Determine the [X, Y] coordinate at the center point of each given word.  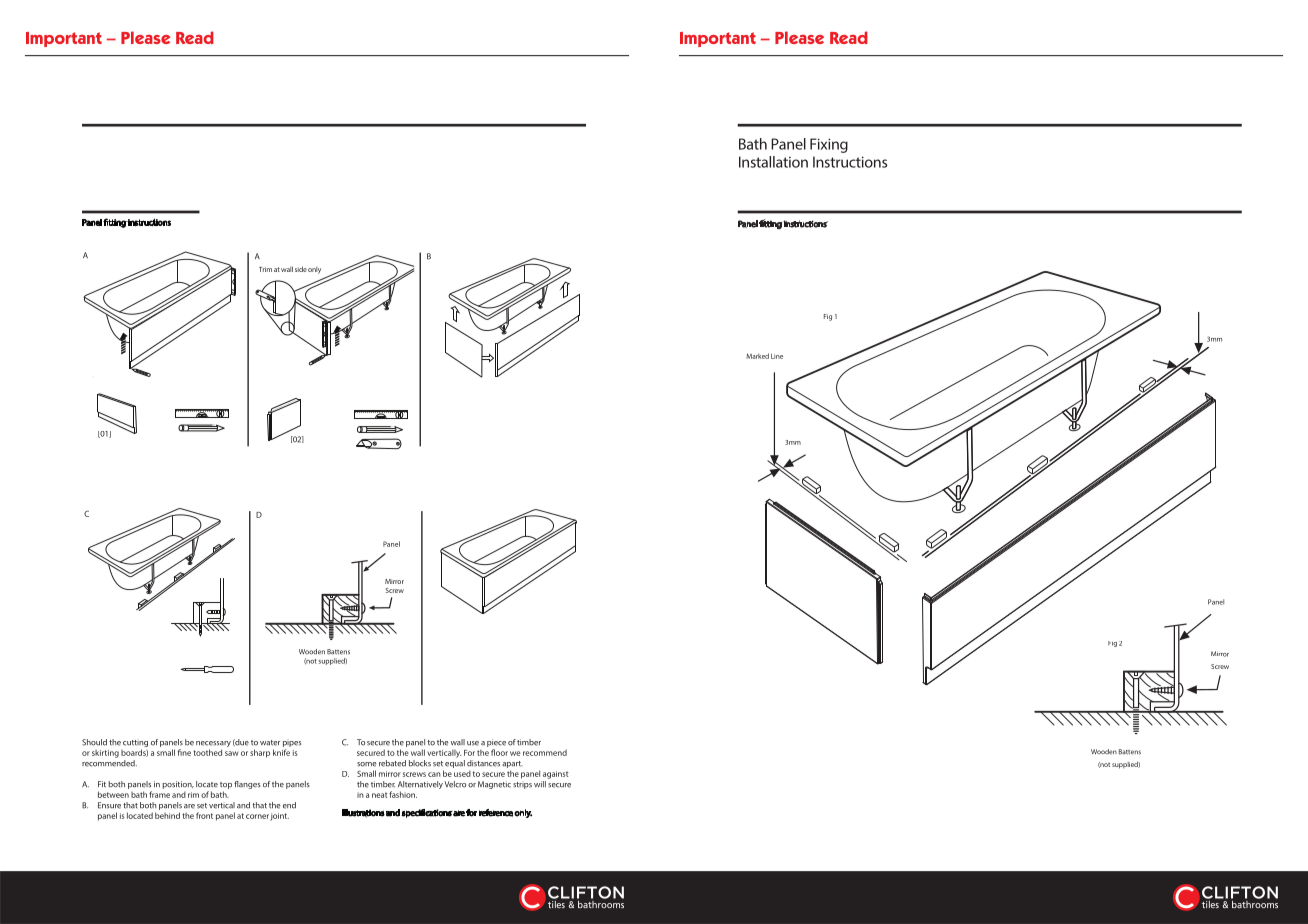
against [555, 775]
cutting [135, 743]
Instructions [850, 162]
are [189, 806]
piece [496, 743]
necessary [213, 745]
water [270, 743]
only [314, 270]
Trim [265, 269]
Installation [773, 162]
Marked [757, 356]
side [301, 269]
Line [777, 356]
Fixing [829, 145]
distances [483, 763]
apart [512, 764]
